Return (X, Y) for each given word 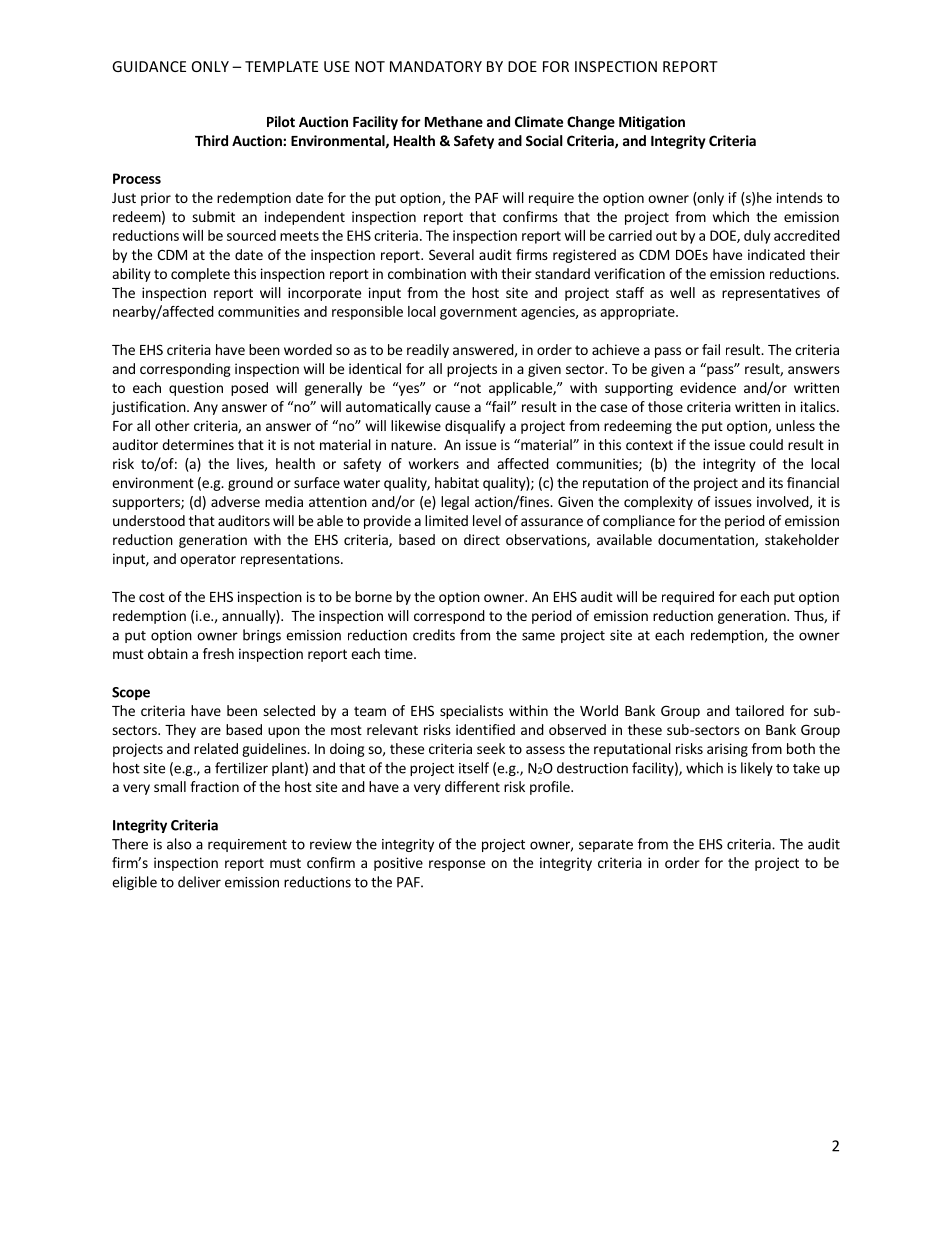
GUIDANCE (149, 66)
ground (250, 484)
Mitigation (652, 123)
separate (606, 846)
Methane (454, 121)
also (179, 844)
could (766, 444)
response (457, 865)
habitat (457, 482)
